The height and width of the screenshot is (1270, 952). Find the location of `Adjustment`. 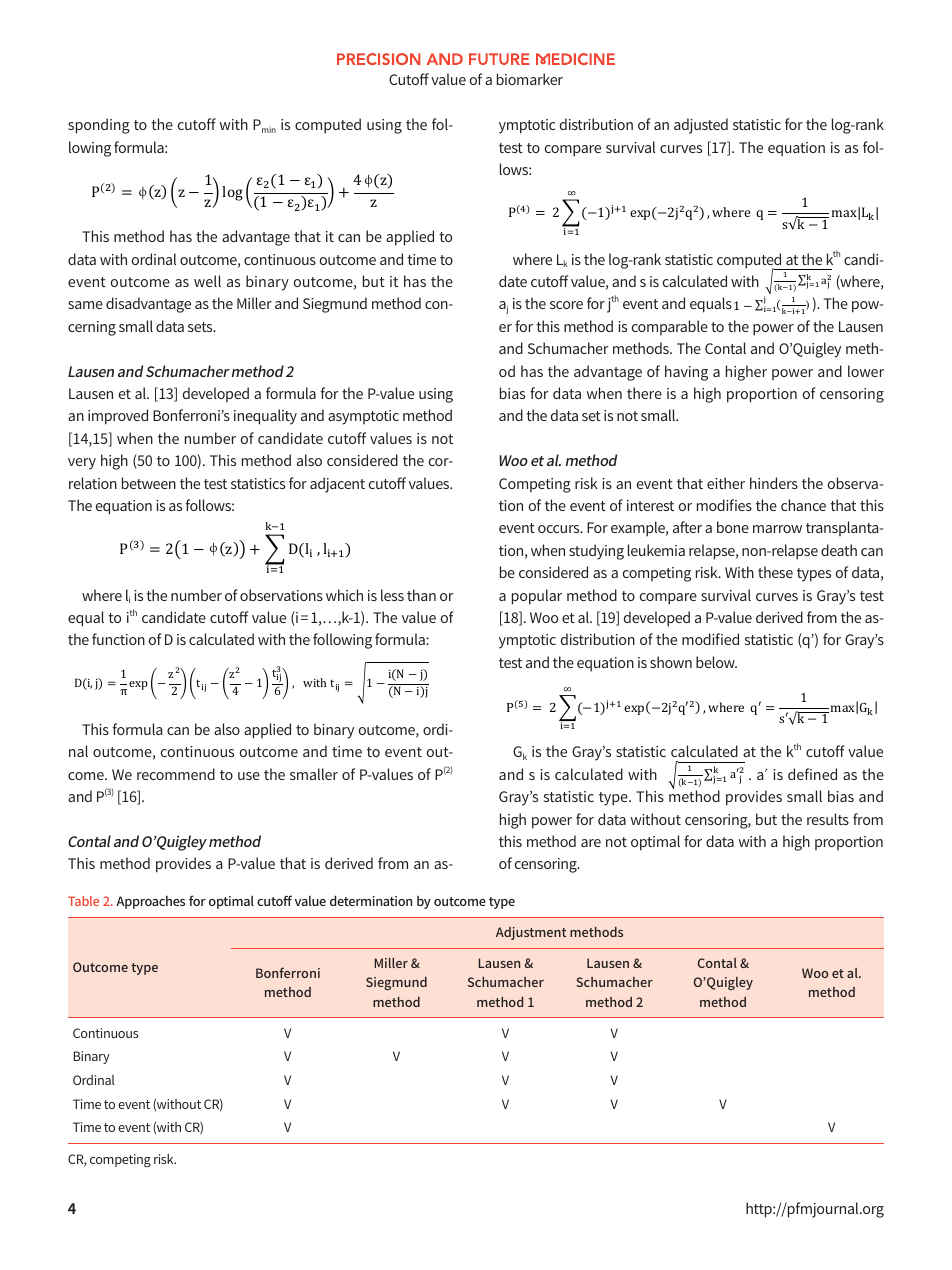

Adjustment is located at coordinates (531, 933).
